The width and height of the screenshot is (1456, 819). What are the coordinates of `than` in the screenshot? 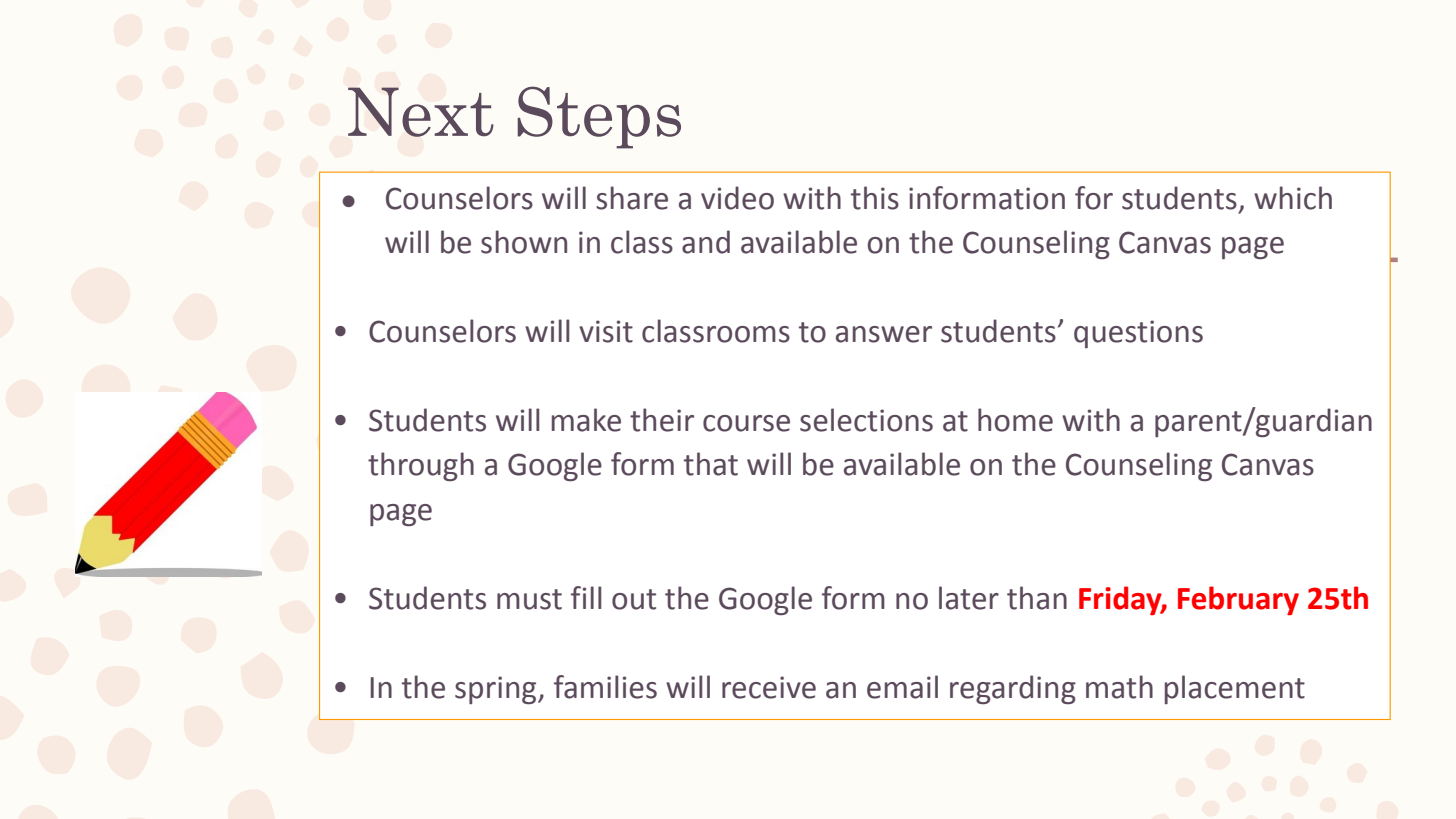 It's located at (1037, 598).
